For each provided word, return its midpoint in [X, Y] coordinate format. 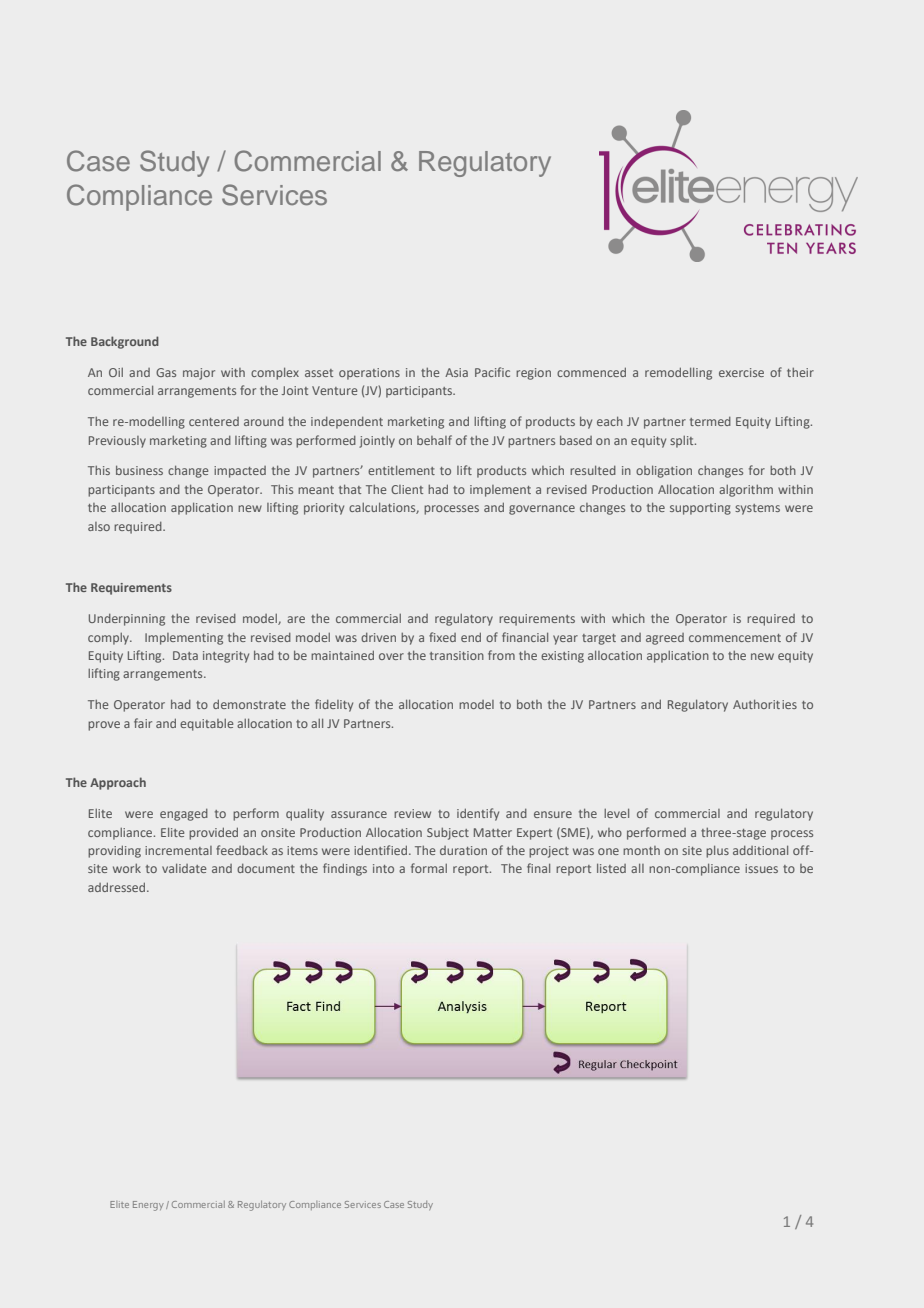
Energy [148, 1206]
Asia [456, 372]
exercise [741, 372]
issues [761, 868]
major [199, 374]
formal [429, 868]
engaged [184, 815]
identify [478, 814]
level [616, 813]
